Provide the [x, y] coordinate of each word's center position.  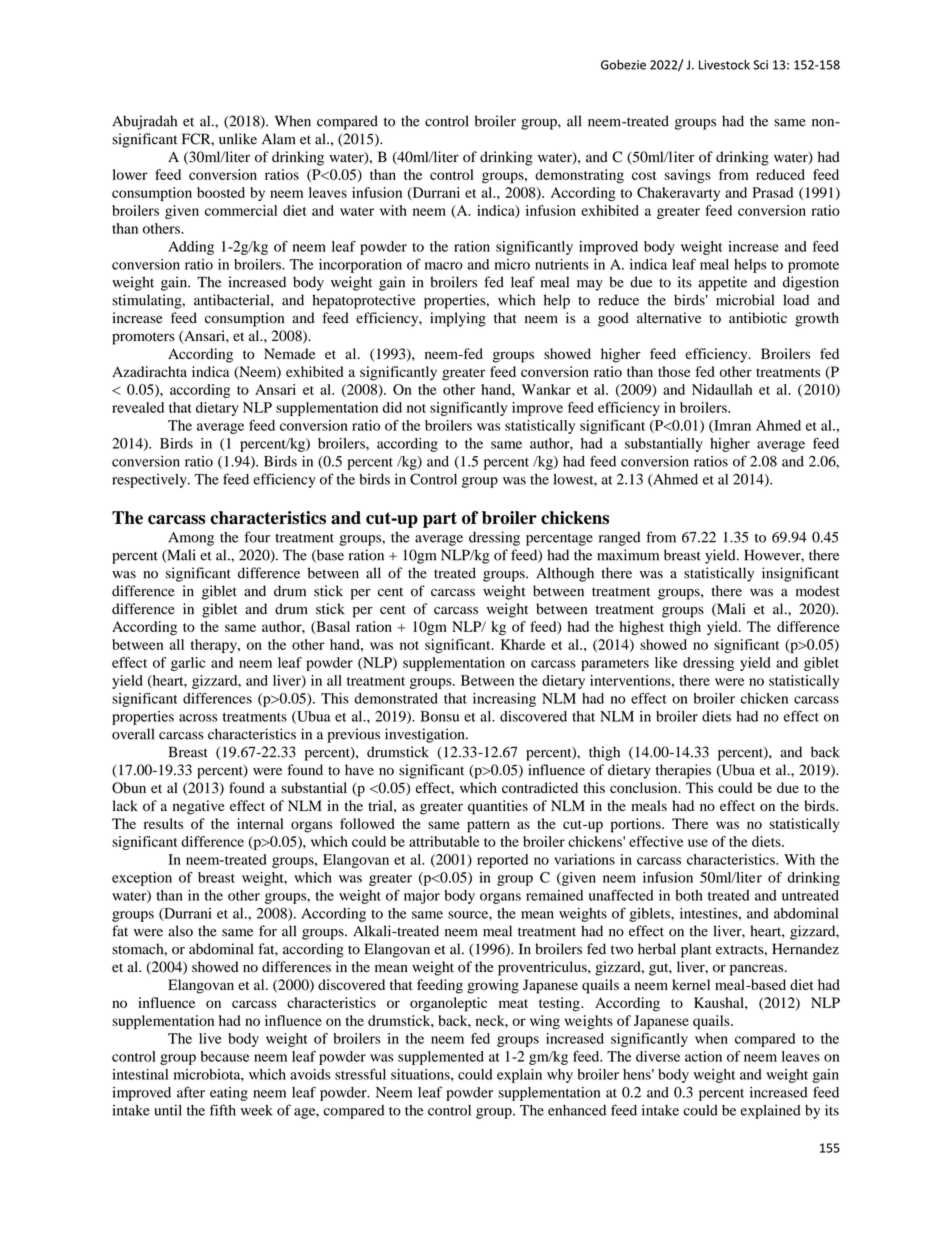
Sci [760, 65]
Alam [278, 139]
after [191, 1092]
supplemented [441, 1058]
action [703, 1056]
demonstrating [579, 176]
